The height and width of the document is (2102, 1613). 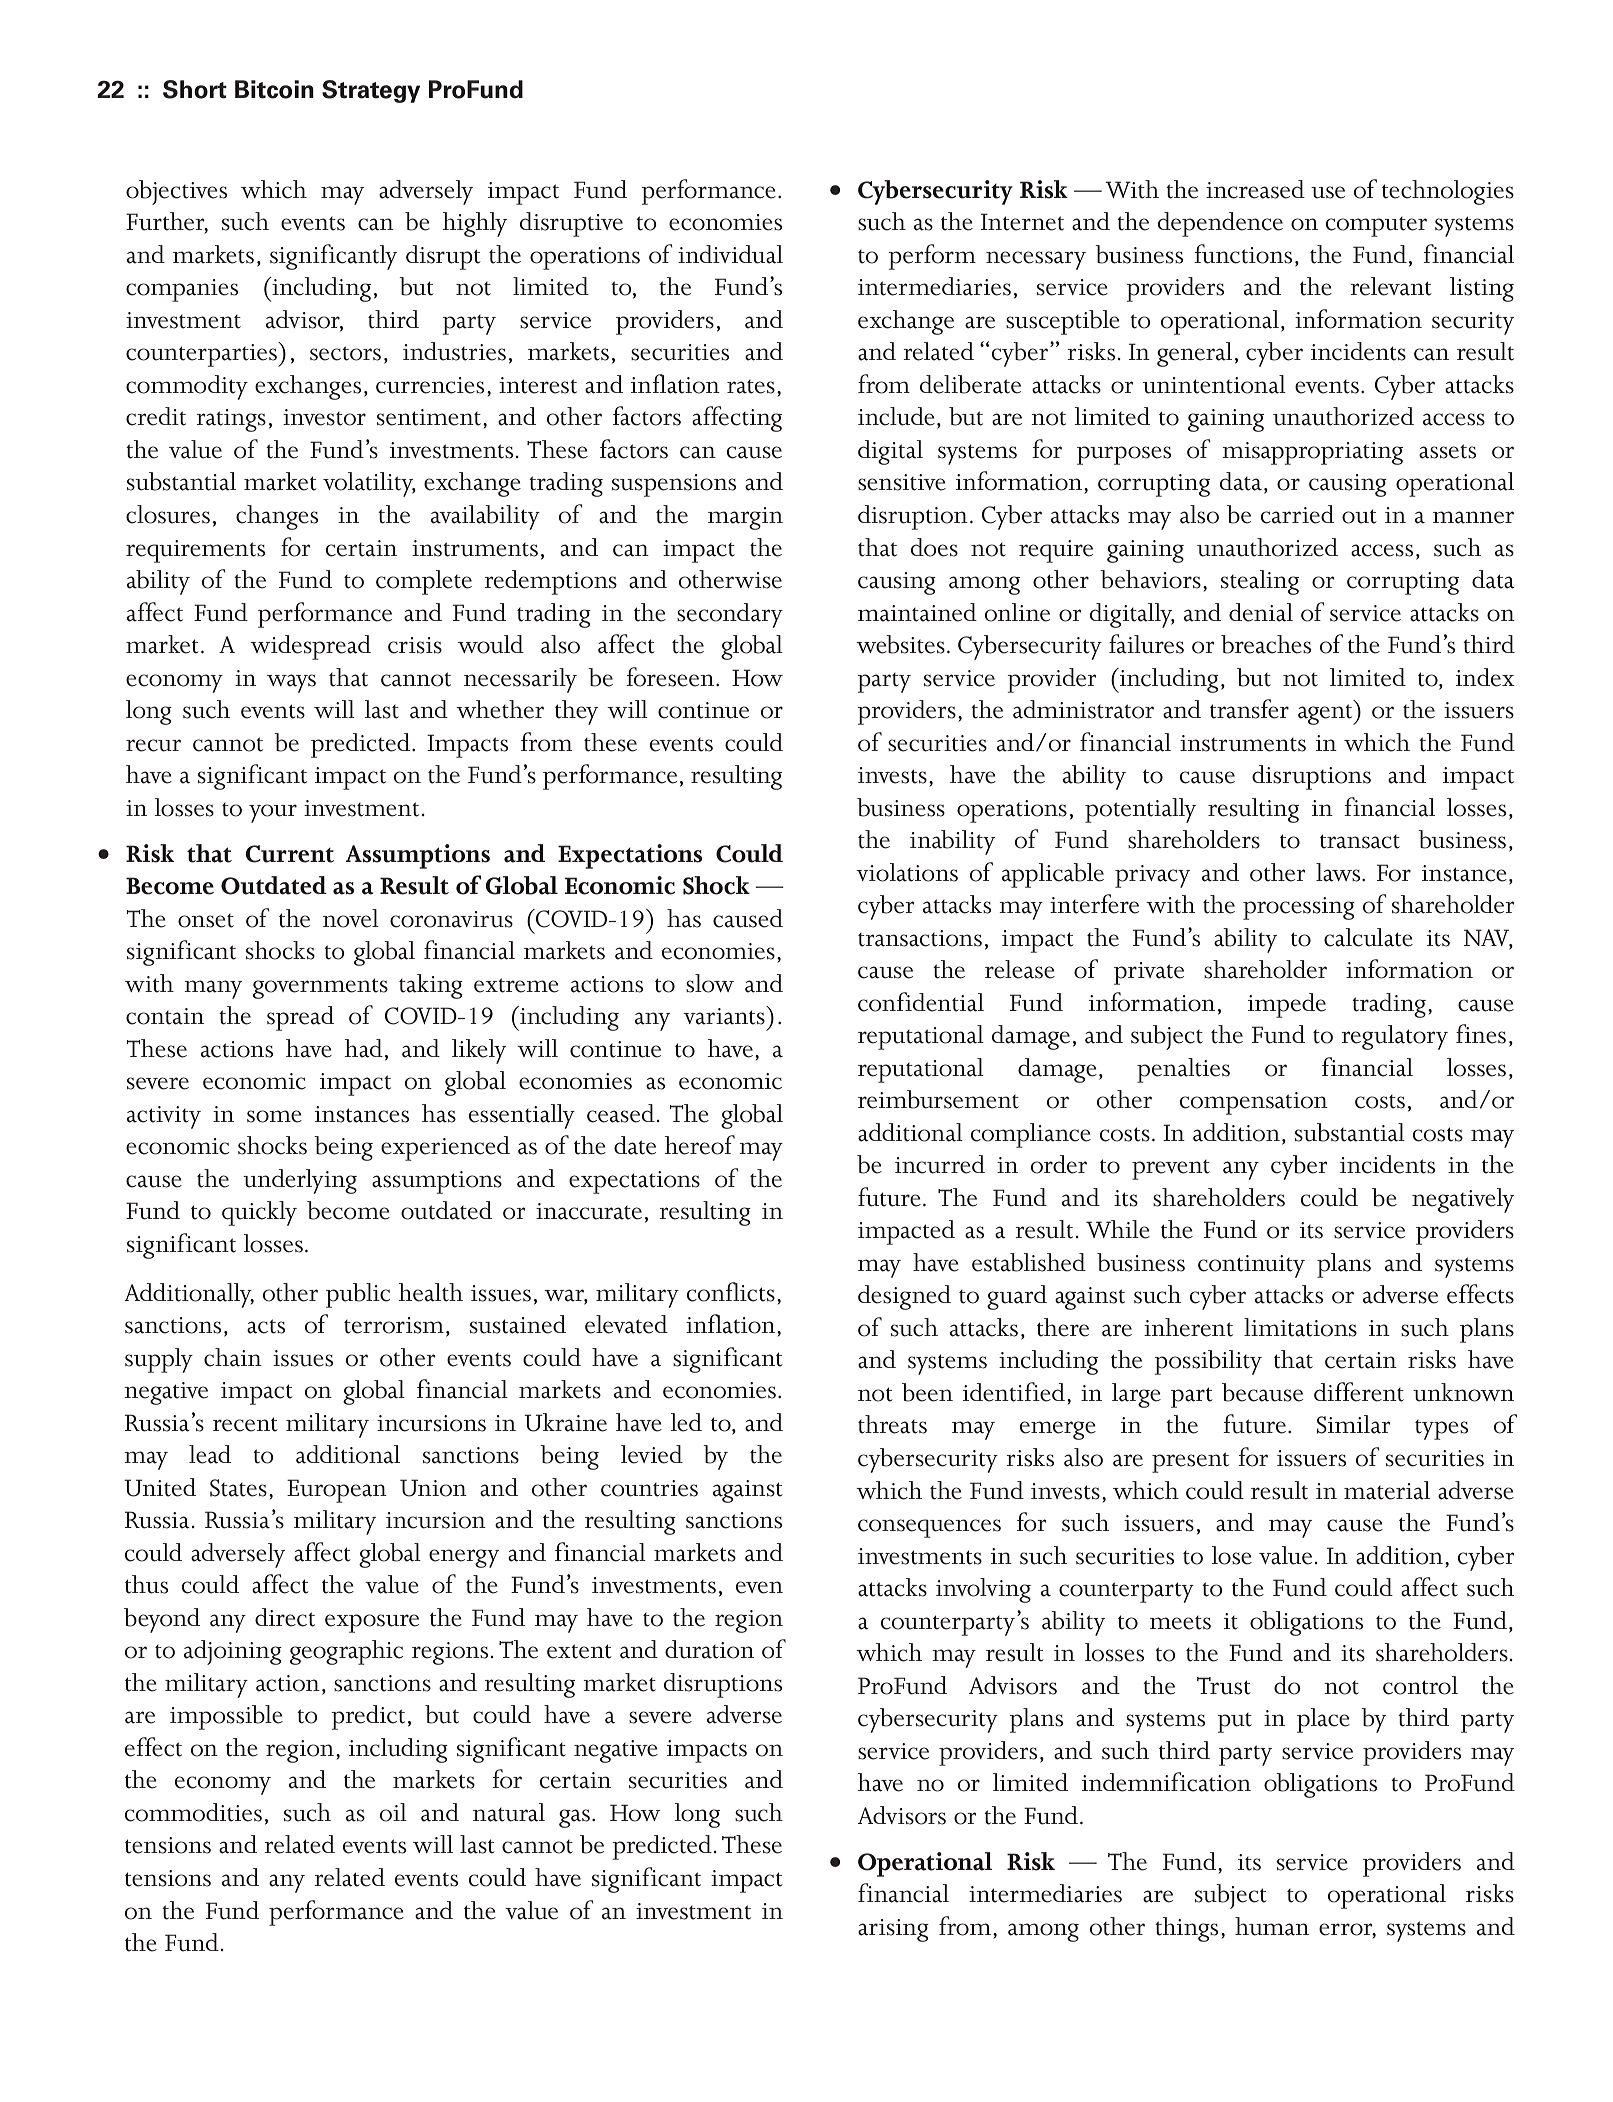 I want to click on Bitcoin, so click(x=274, y=89).
